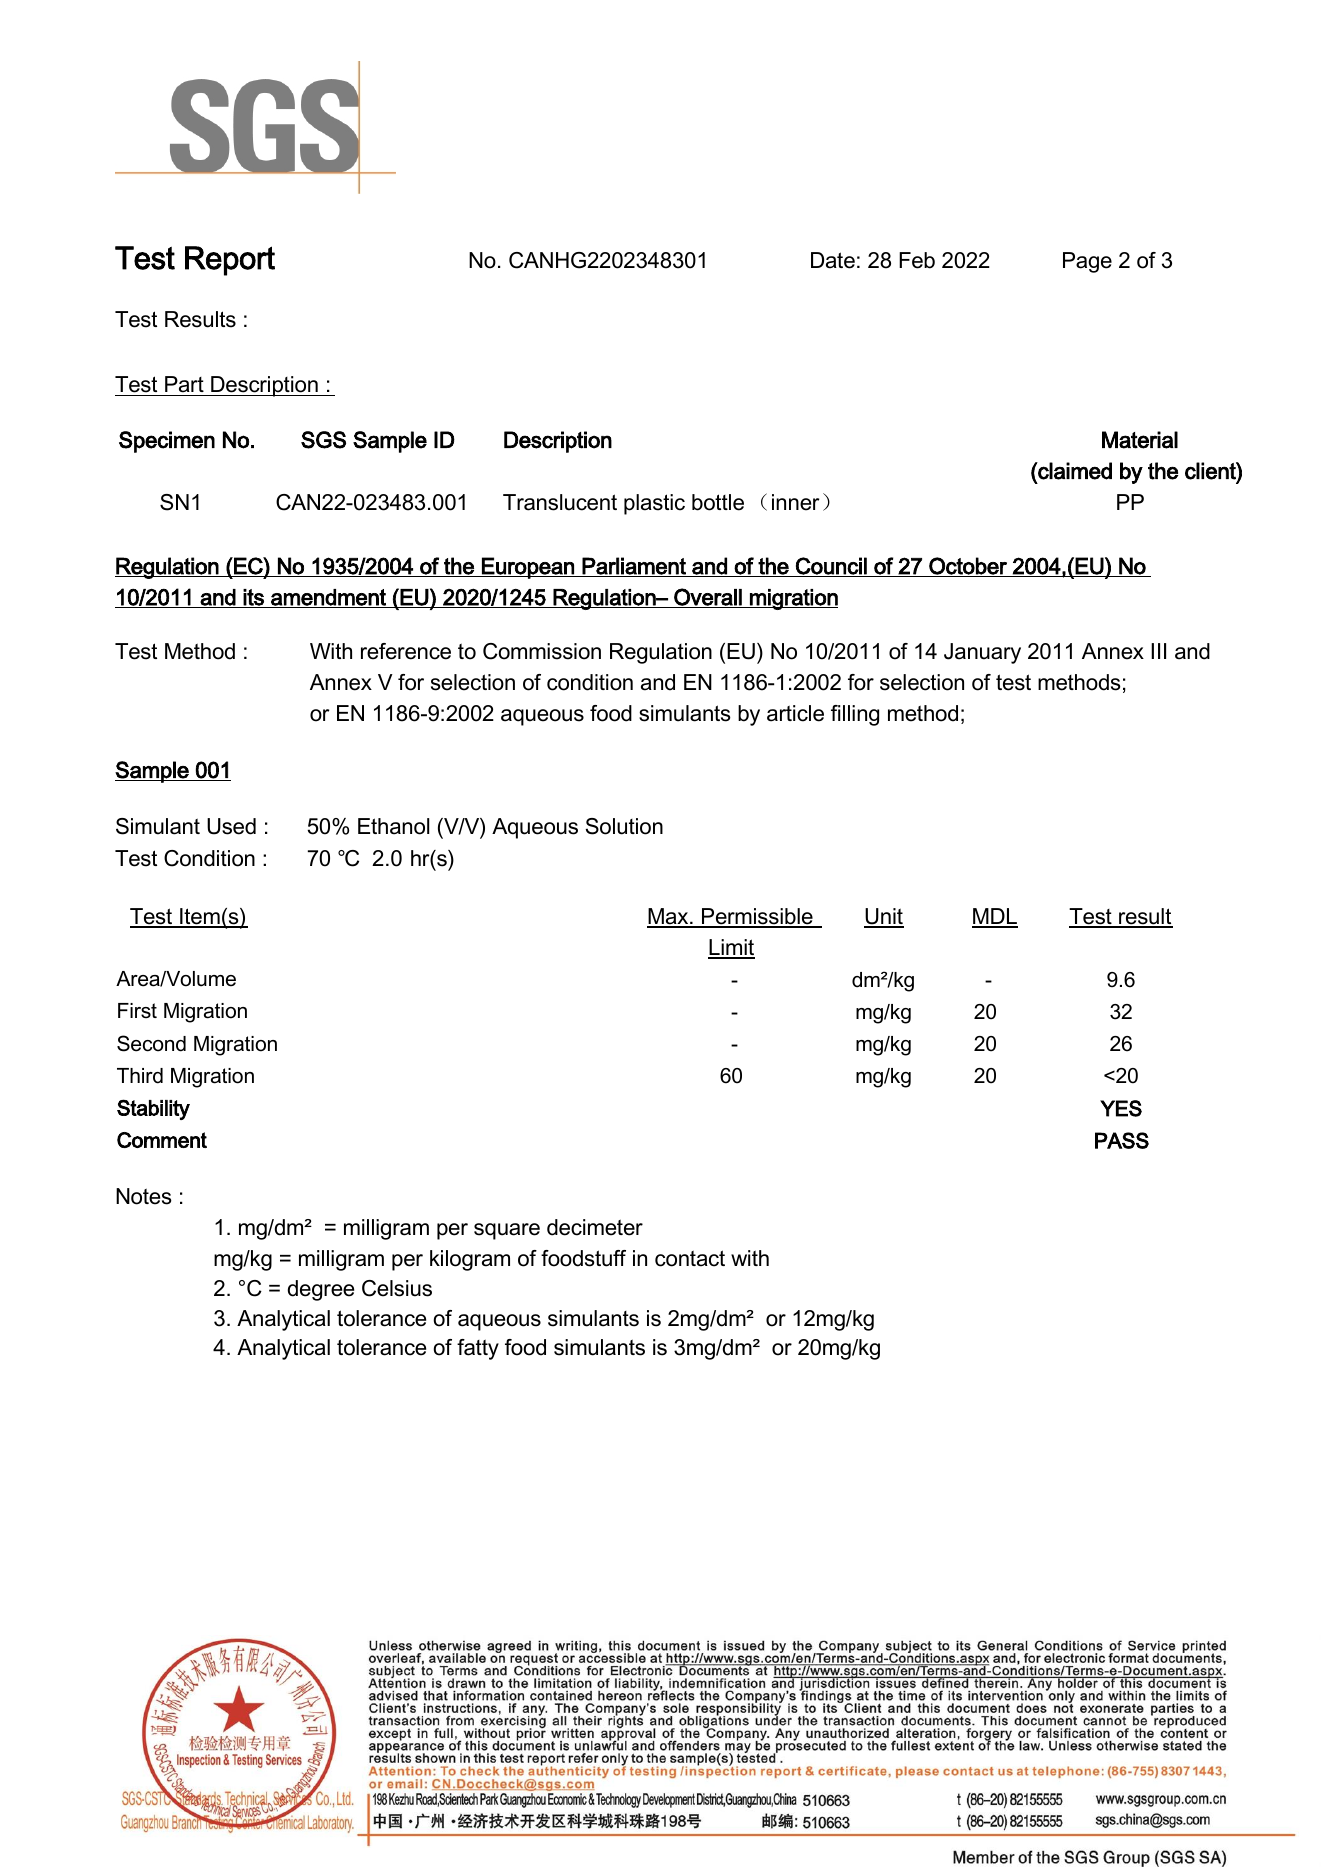  What do you see at coordinates (624, 826) in the image?
I see `Solution` at bounding box center [624, 826].
